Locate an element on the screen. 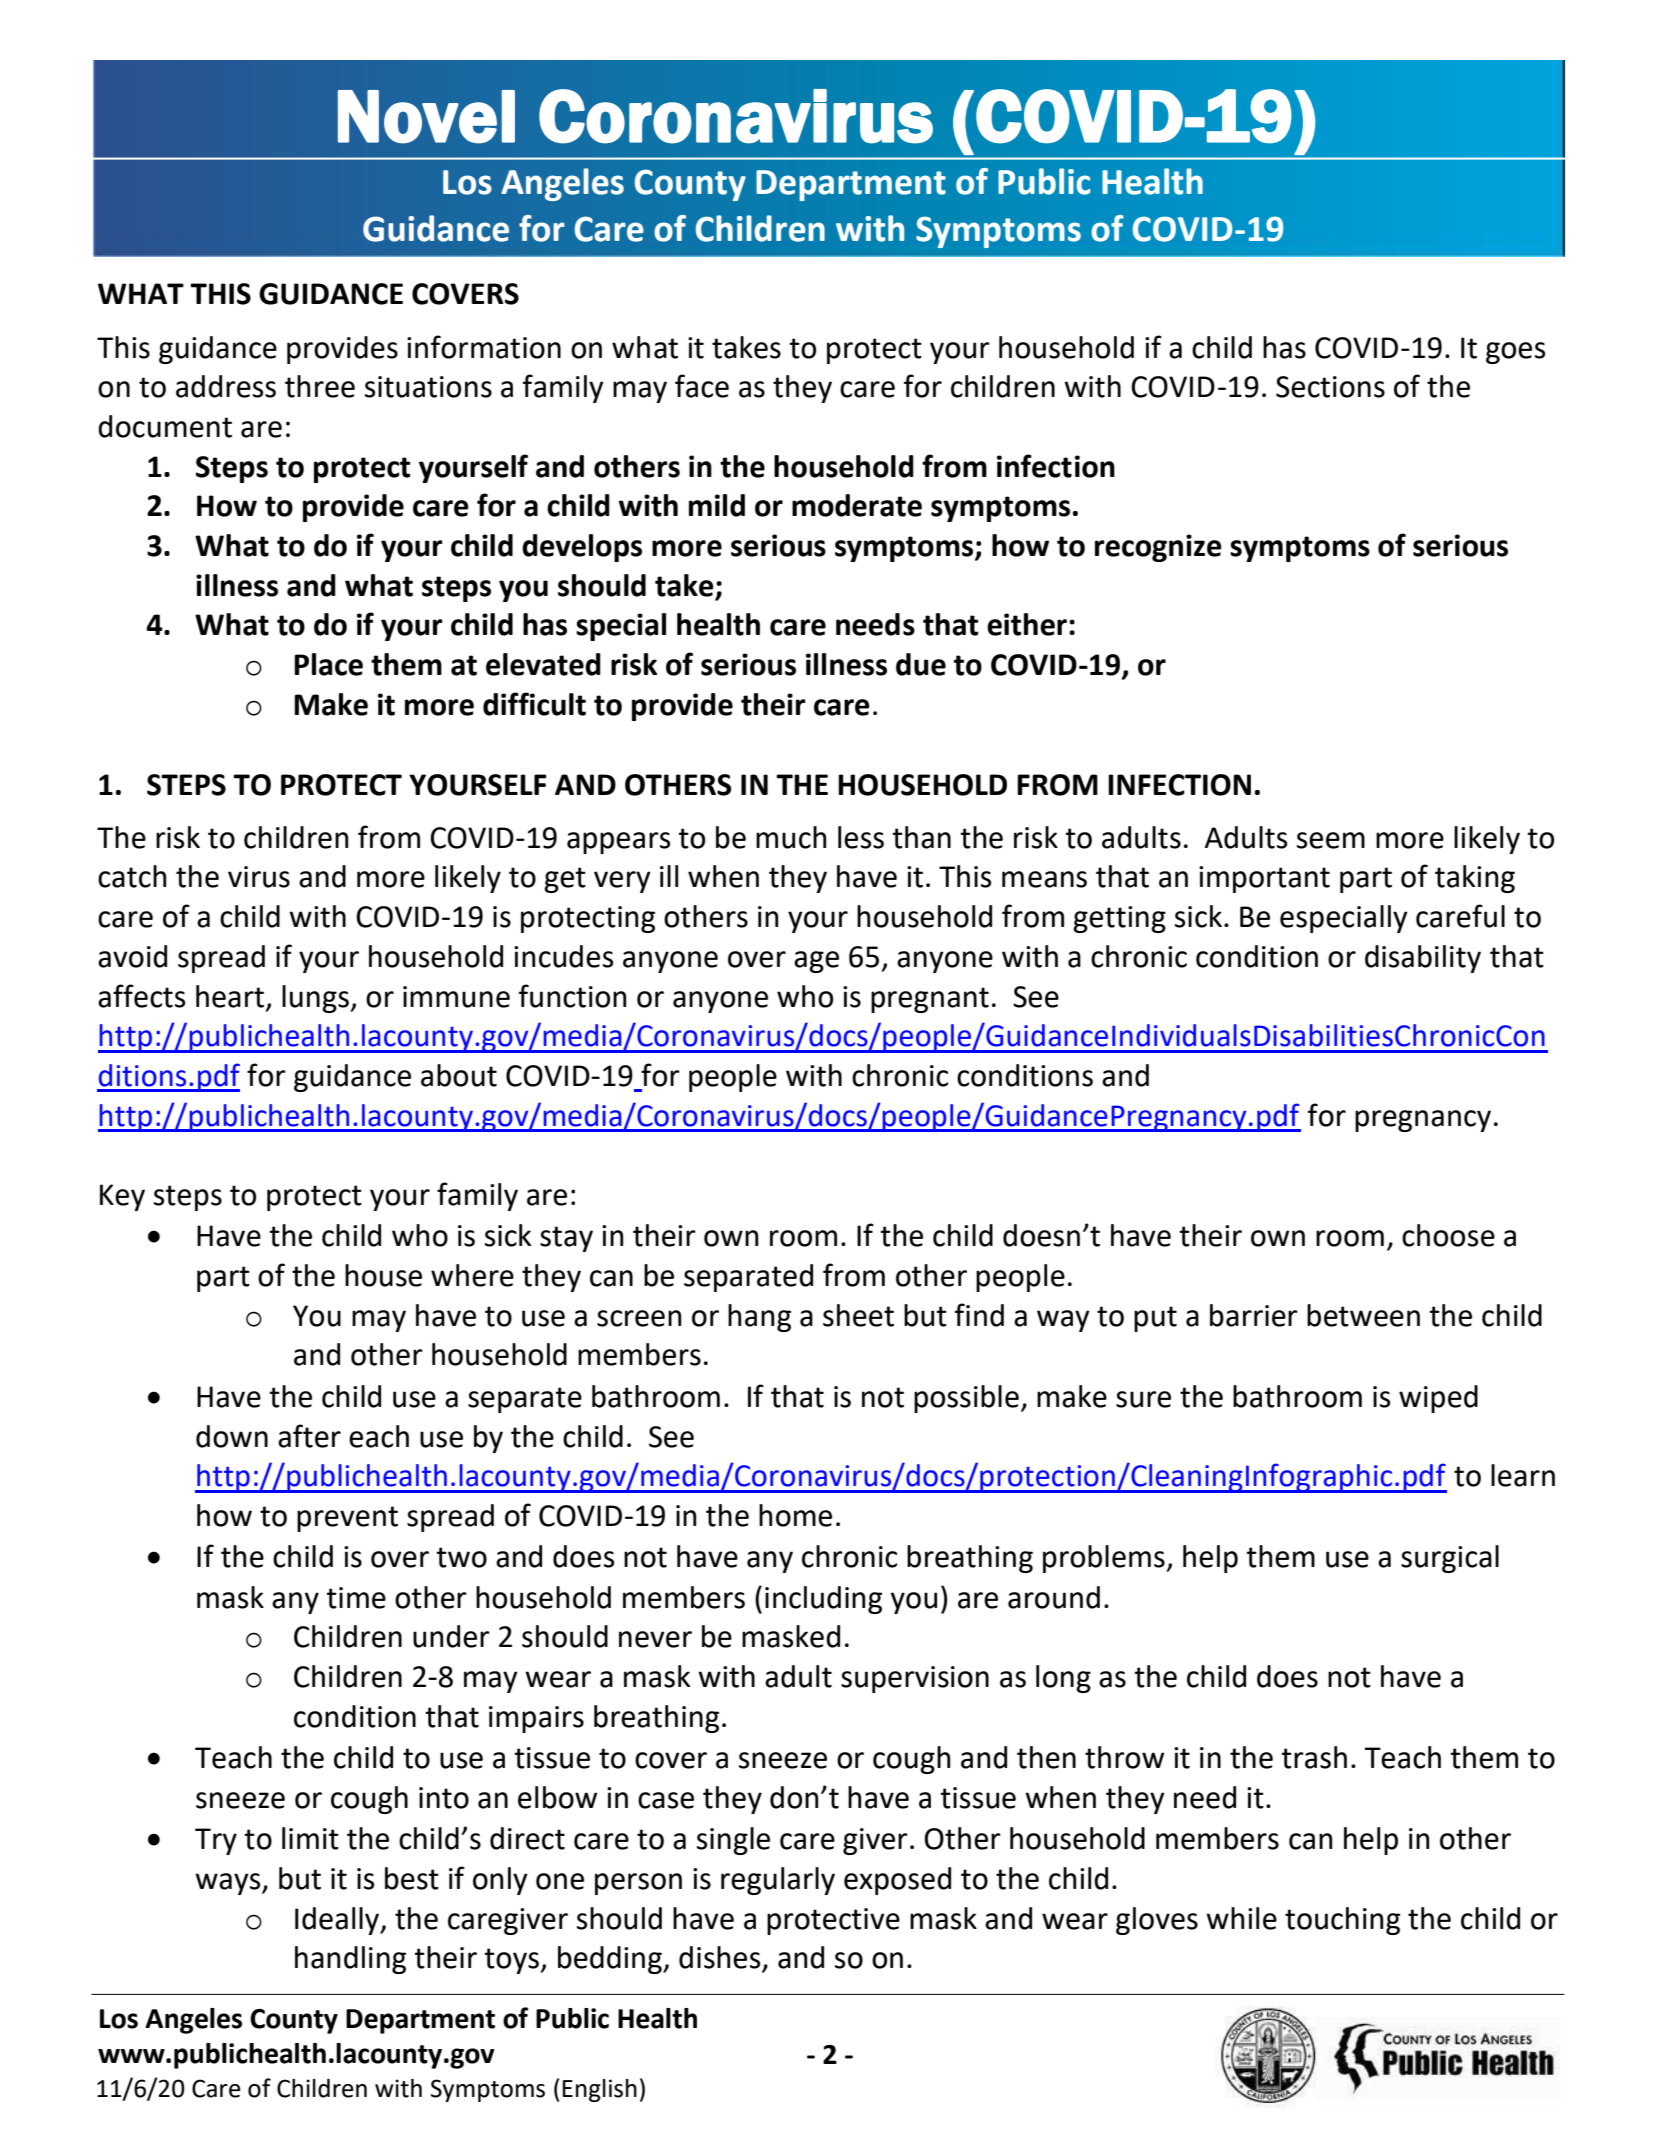 This screenshot has width=1659, height=2147. Novel is located at coordinates (426, 117).
